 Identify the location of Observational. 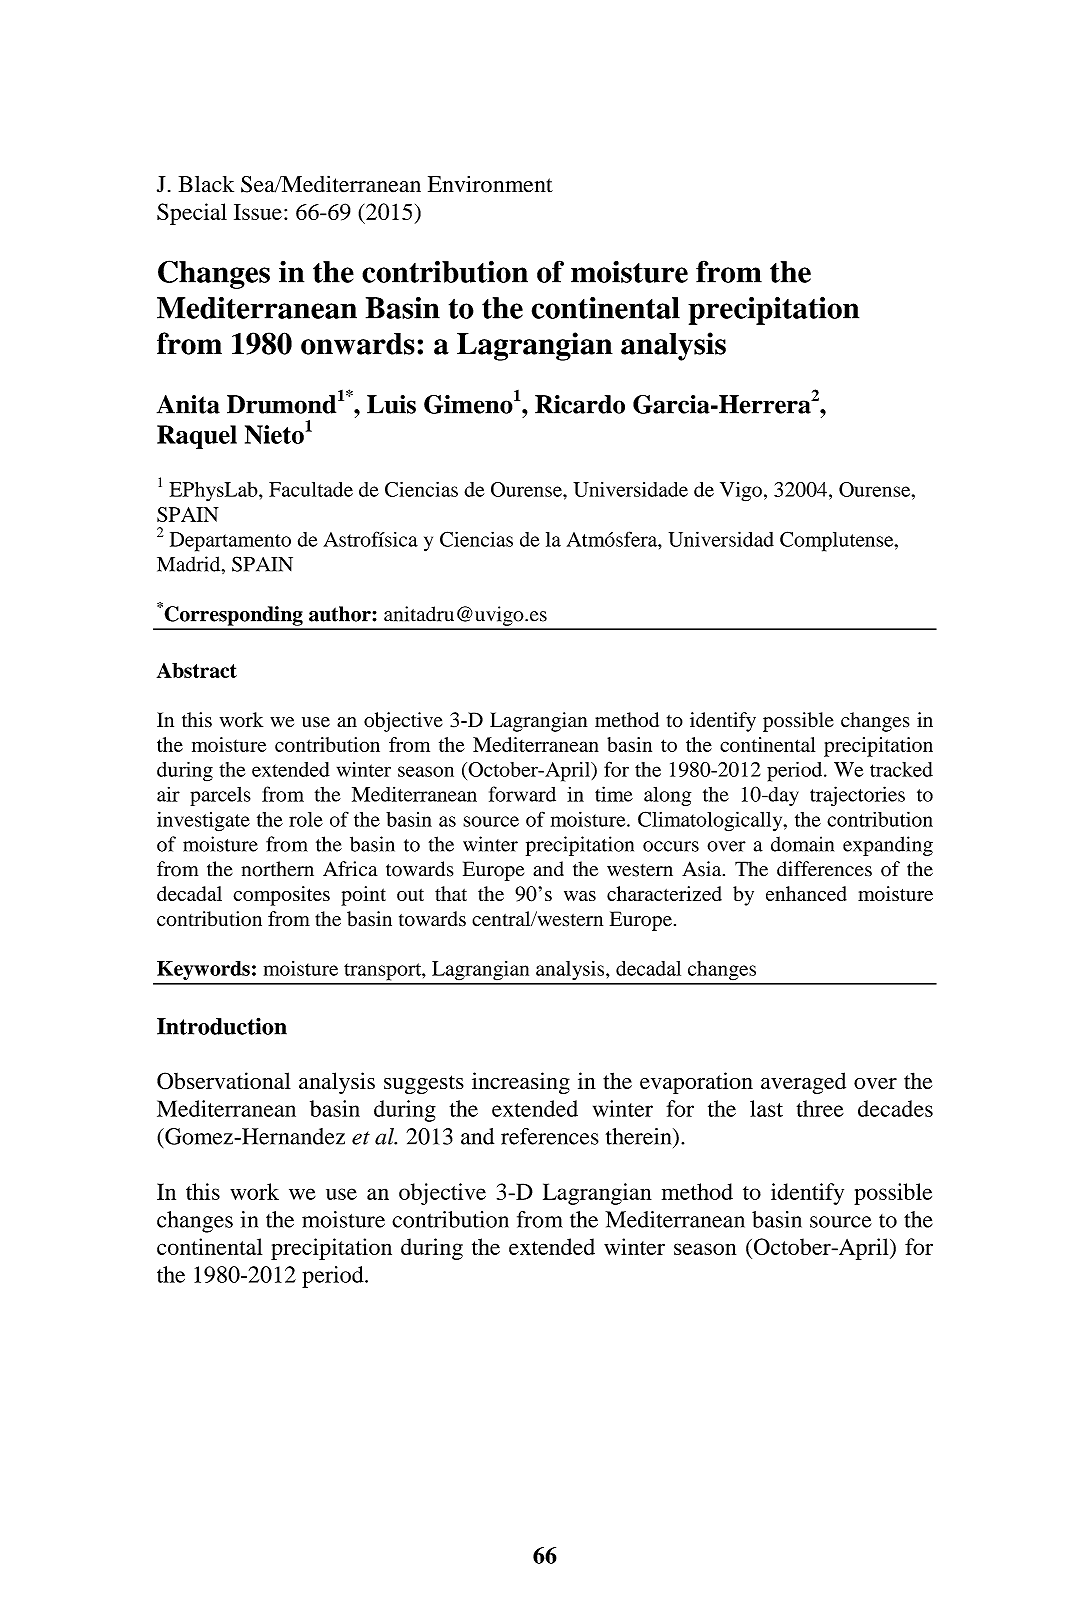
(224, 1081).
